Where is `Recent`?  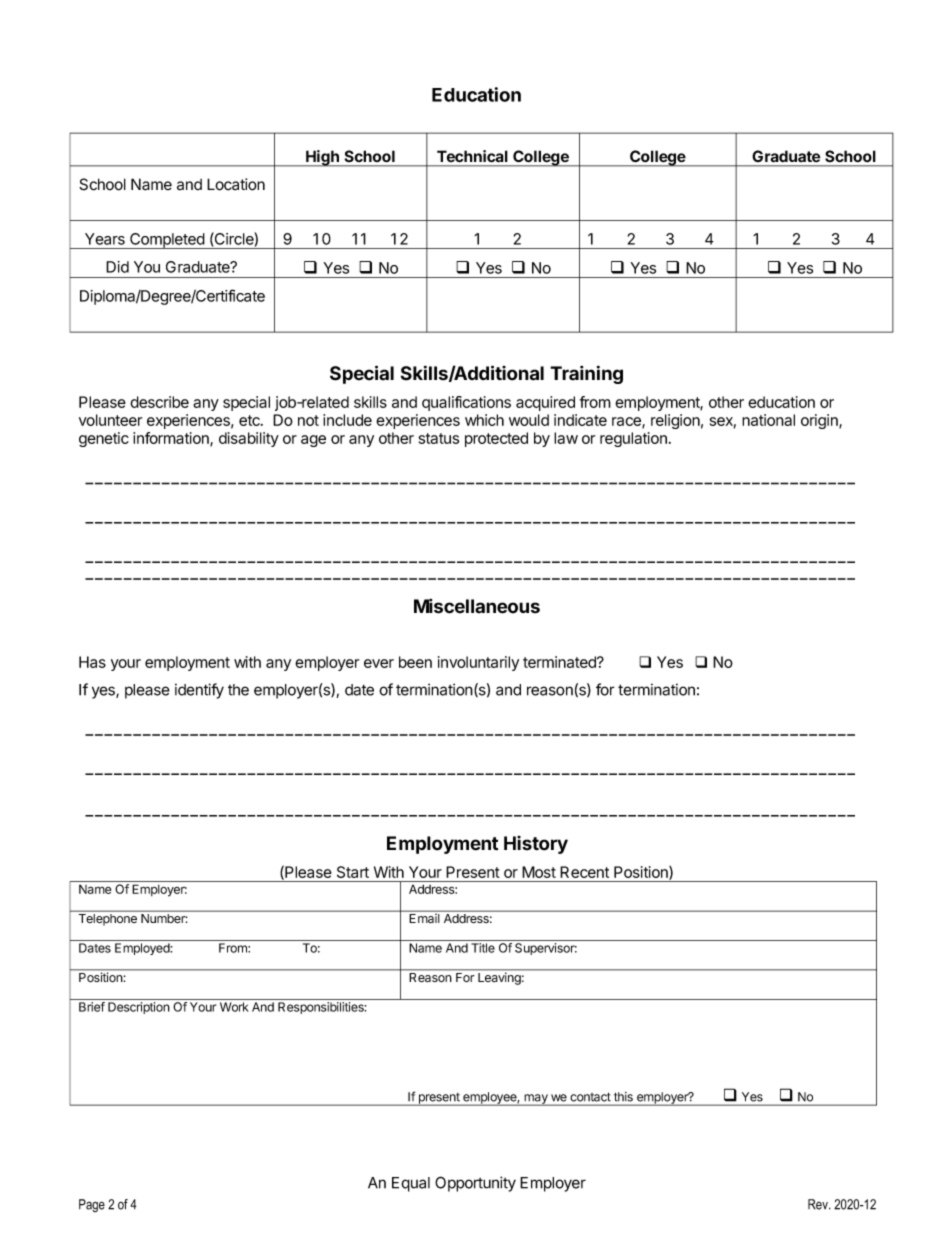 Recent is located at coordinates (584, 872).
